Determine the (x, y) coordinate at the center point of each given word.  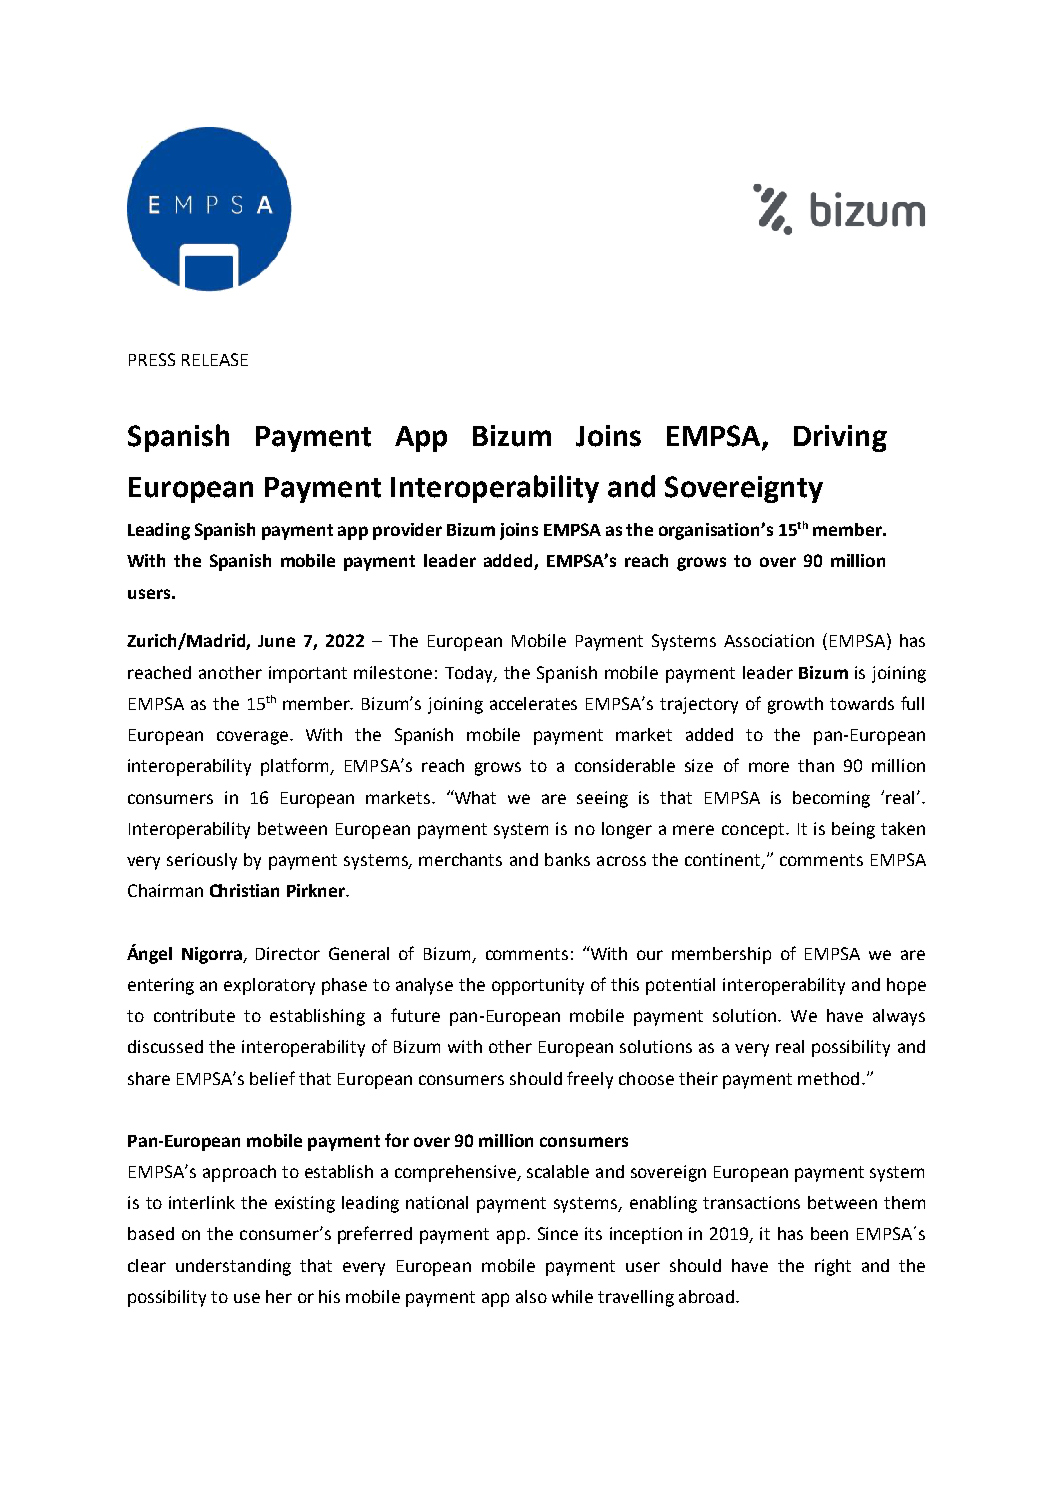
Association (769, 640)
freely (590, 1080)
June (276, 641)
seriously (202, 861)
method (828, 1078)
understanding (233, 1267)
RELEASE (215, 359)
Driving (840, 438)
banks (567, 859)
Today (470, 674)
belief (272, 1078)
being (853, 830)
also (531, 1296)
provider (407, 531)
